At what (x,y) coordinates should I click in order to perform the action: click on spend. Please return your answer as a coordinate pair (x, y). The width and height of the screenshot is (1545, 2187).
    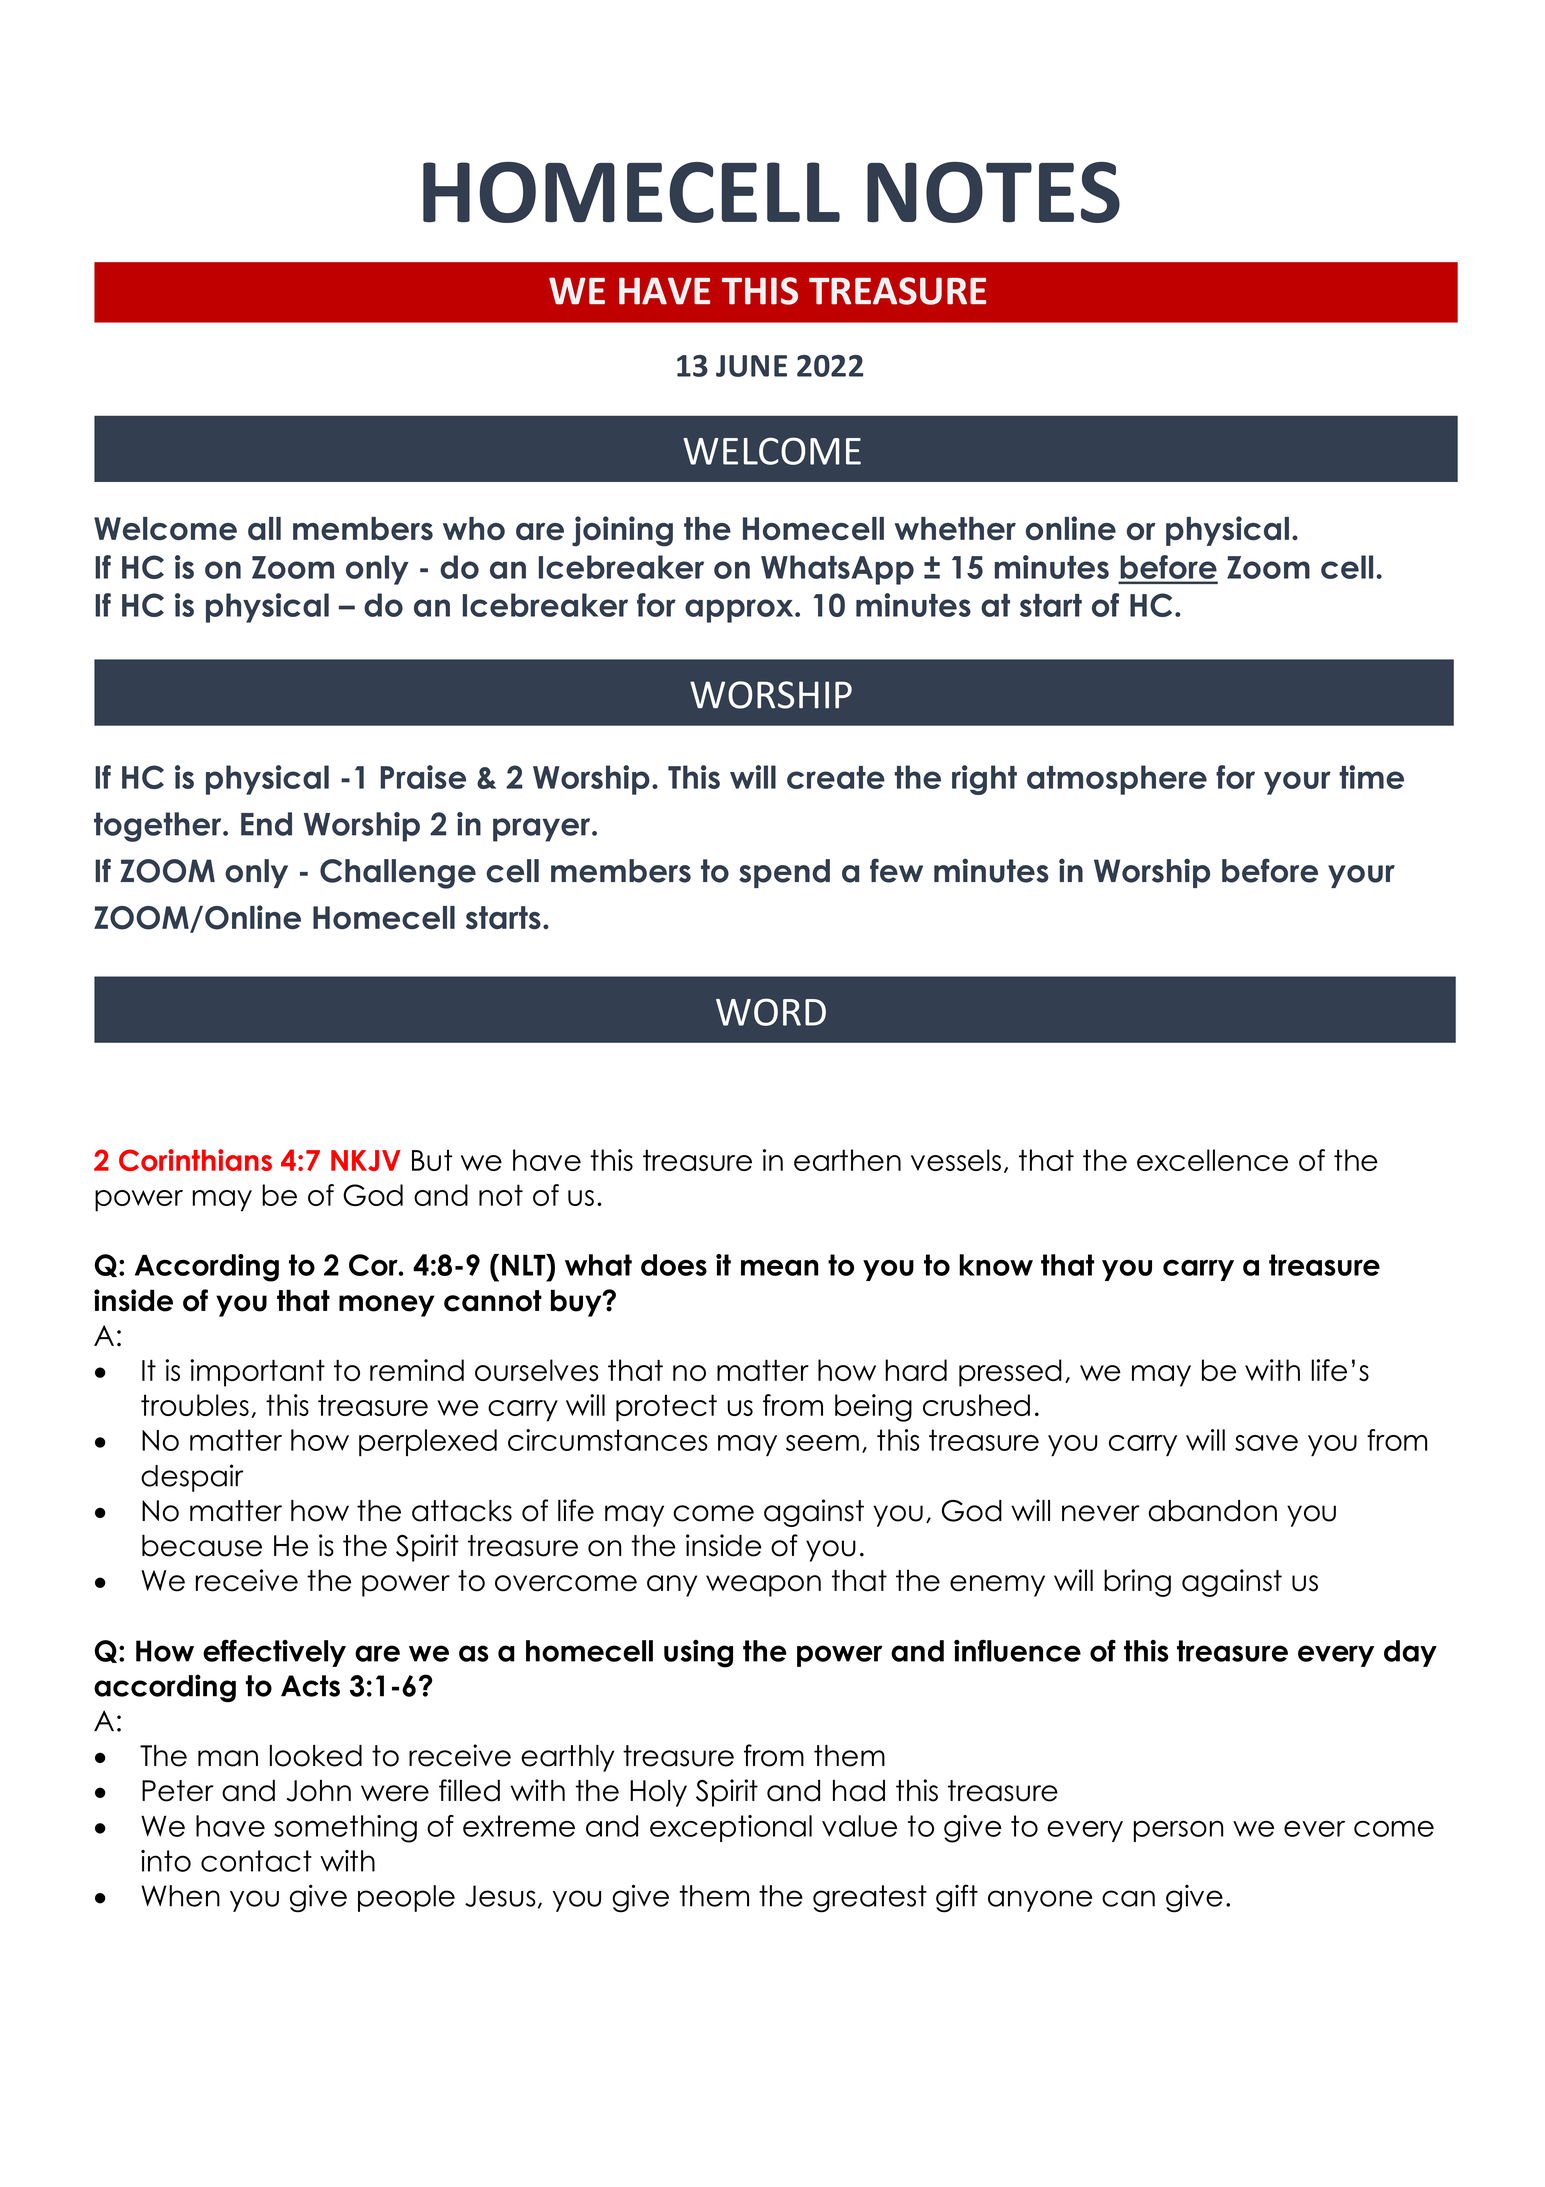
    Looking at the image, I should click on (784, 873).
